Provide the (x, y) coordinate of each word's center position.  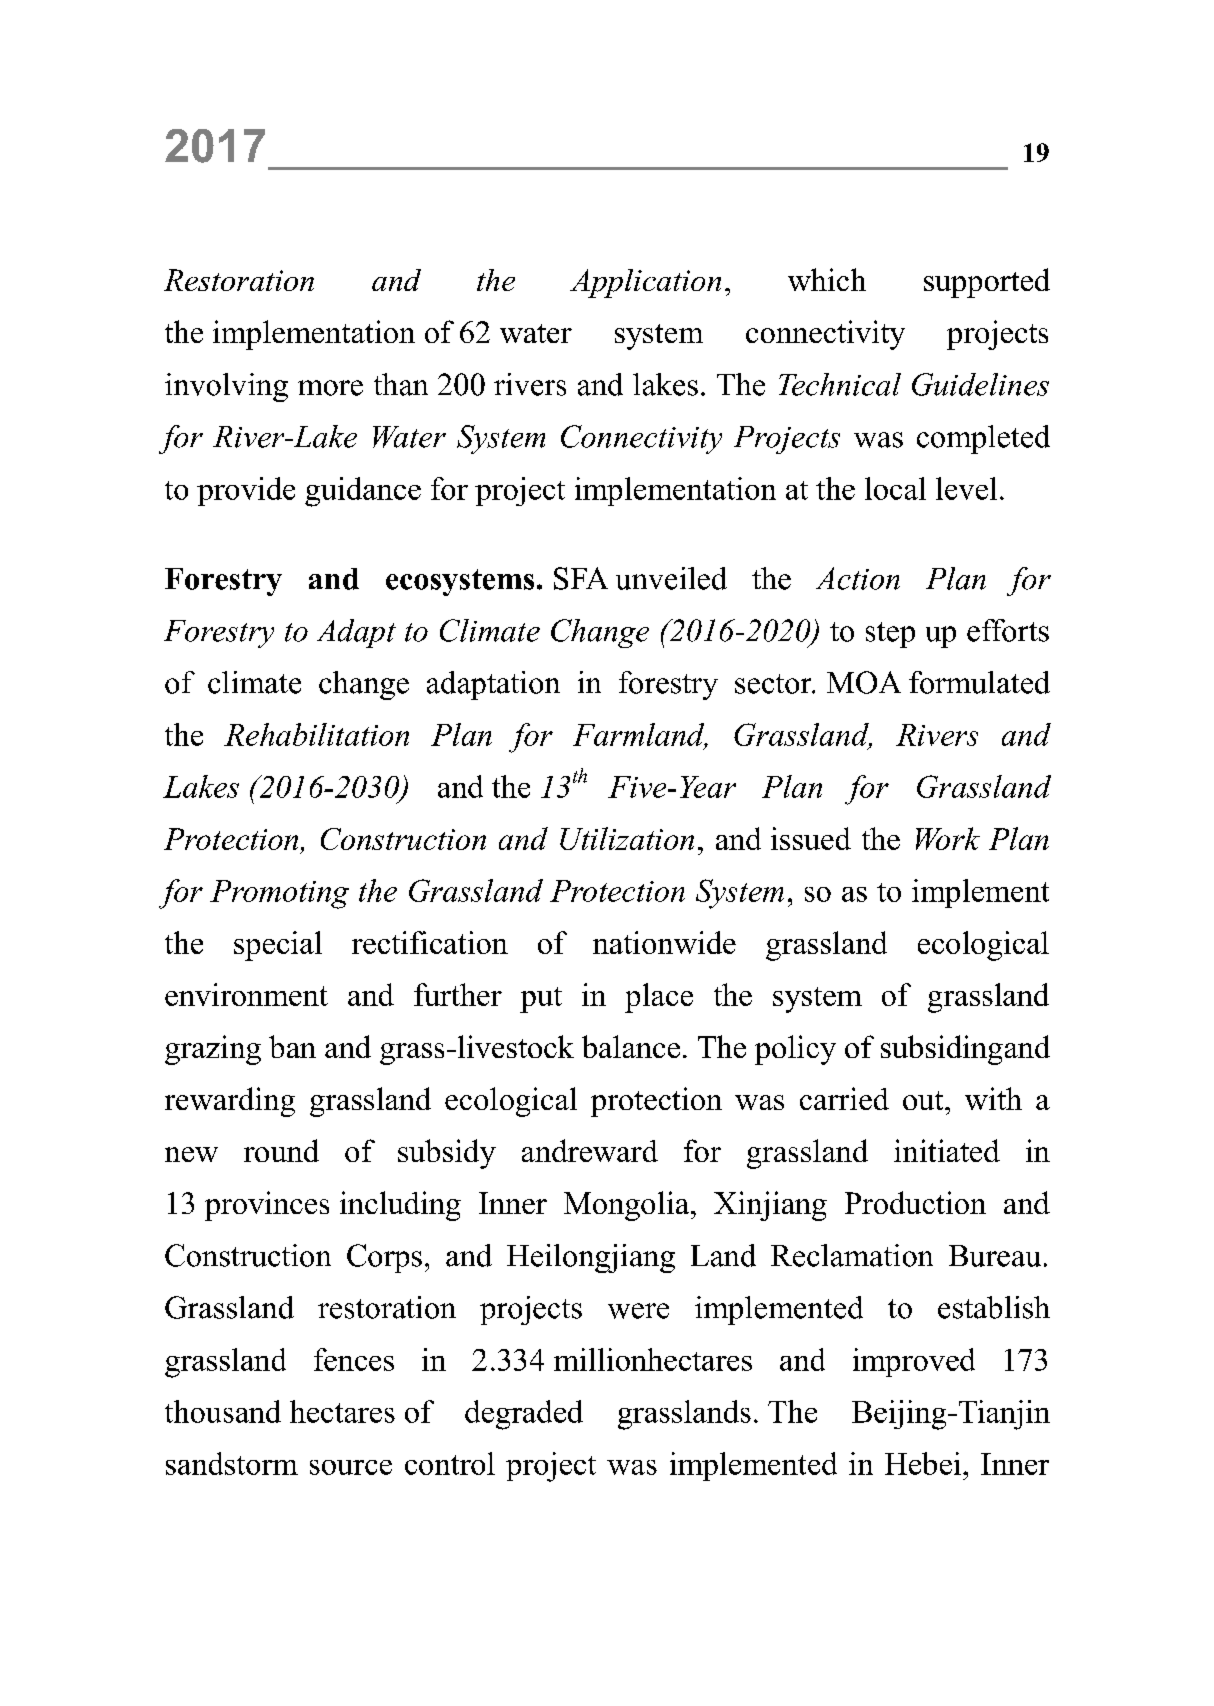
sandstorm (232, 1463)
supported (987, 283)
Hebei (923, 1463)
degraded (524, 1415)
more (330, 388)
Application (645, 283)
